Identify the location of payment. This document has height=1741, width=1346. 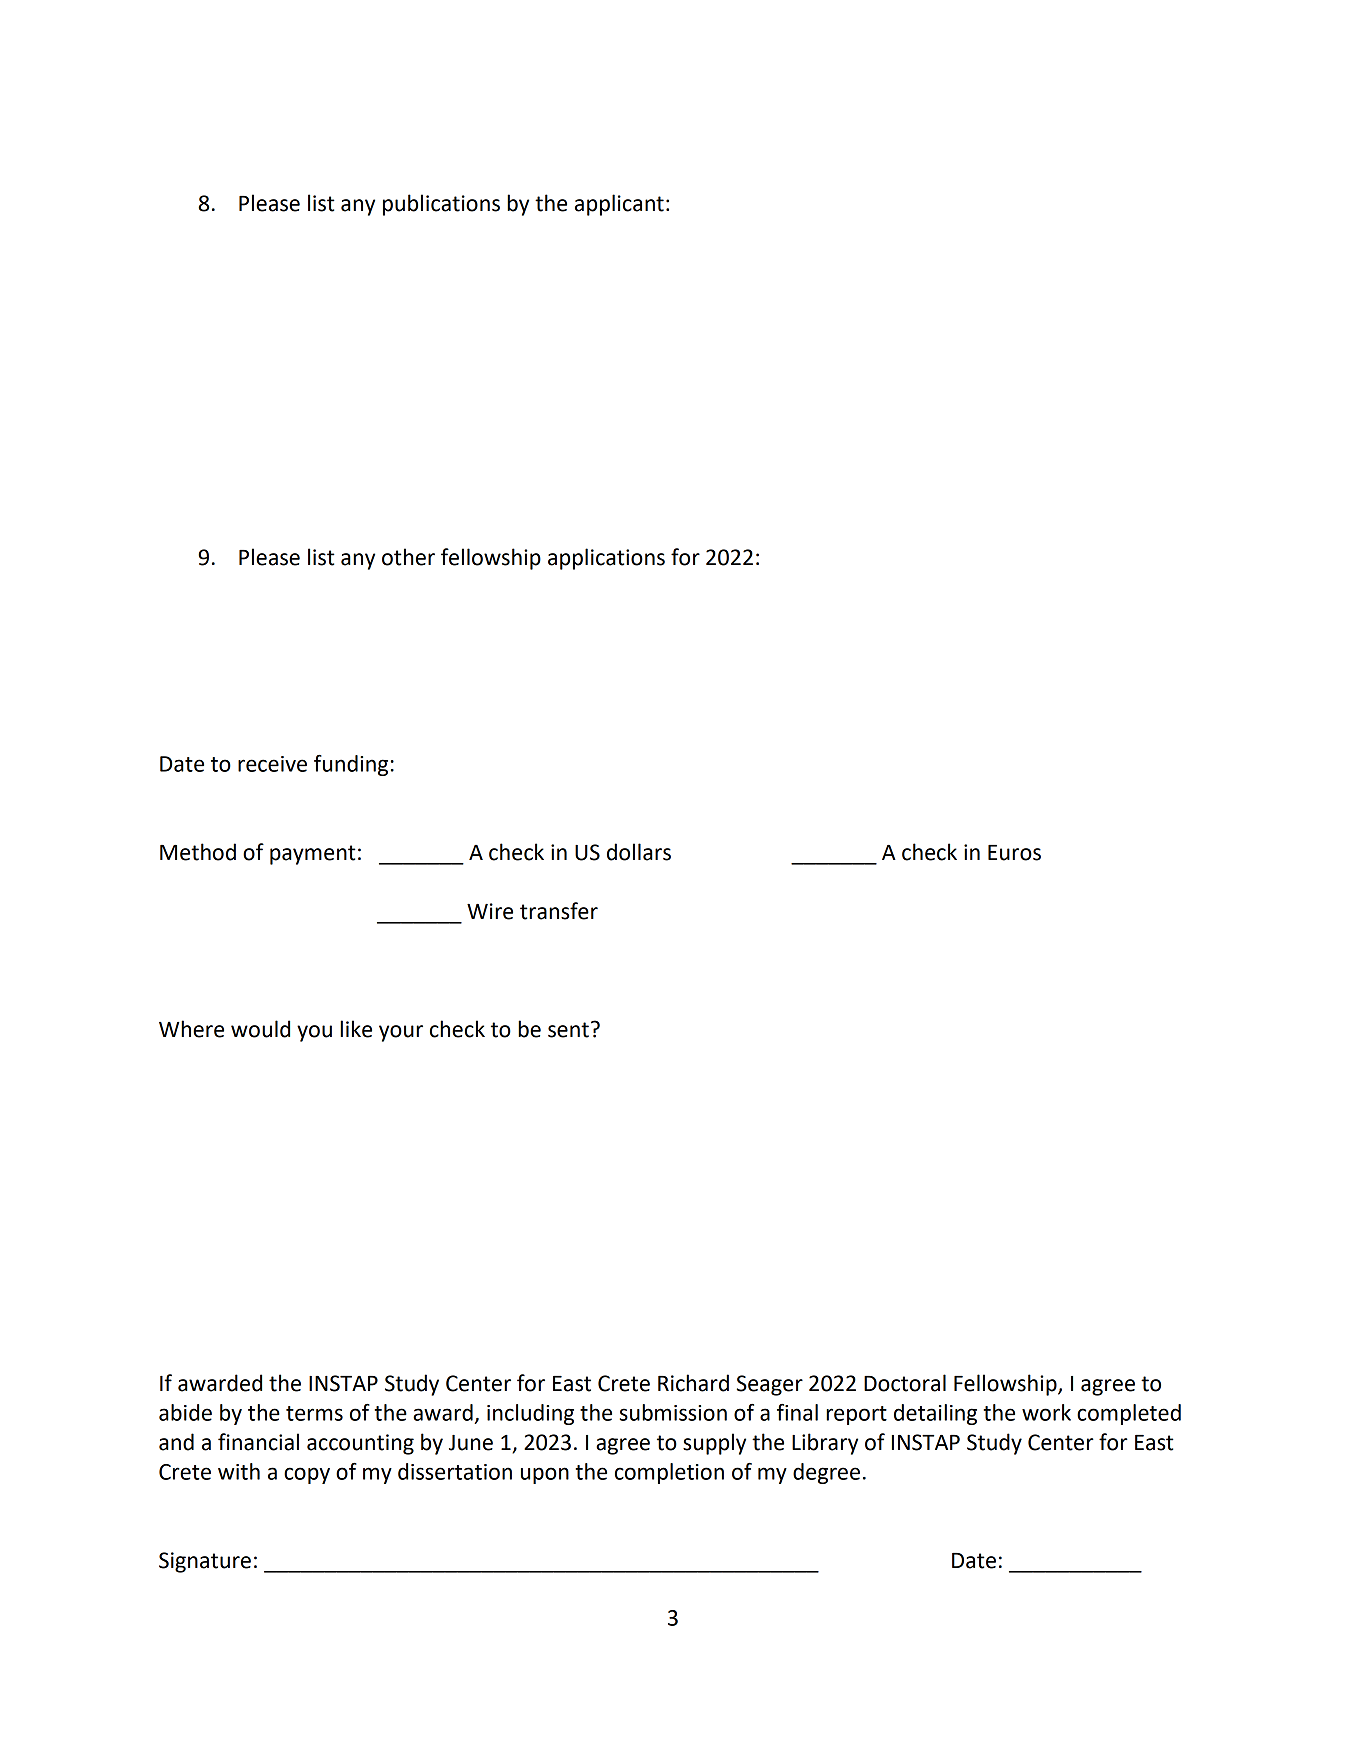
(312, 855).
